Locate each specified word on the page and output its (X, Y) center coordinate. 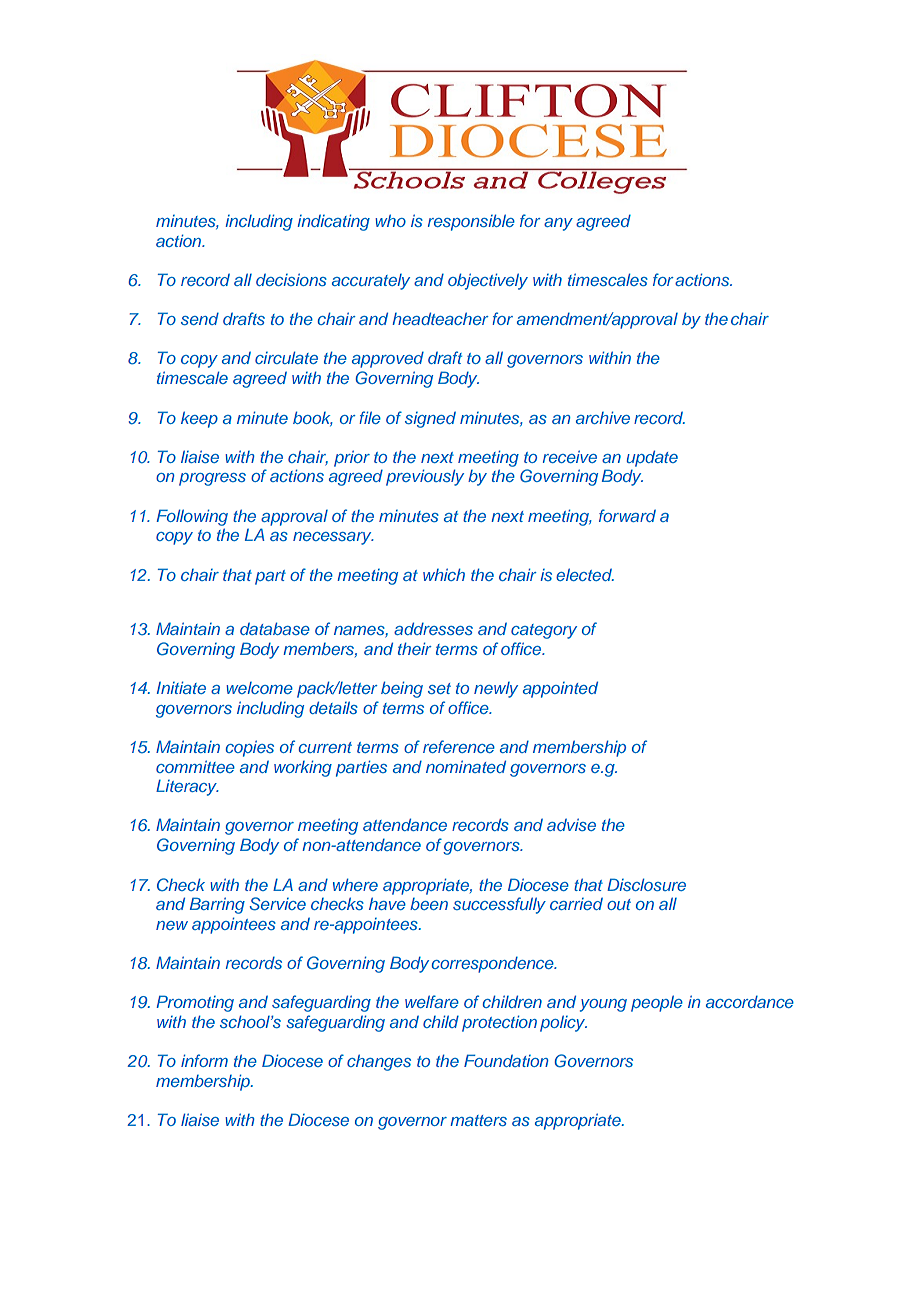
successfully (499, 905)
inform (204, 1060)
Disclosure (646, 884)
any (558, 224)
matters (478, 1120)
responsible (471, 222)
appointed (560, 689)
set (439, 688)
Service (278, 904)
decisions (291, 279)
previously (425, 477)
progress (212, 479)
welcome (259, 688)
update (652, 458)
